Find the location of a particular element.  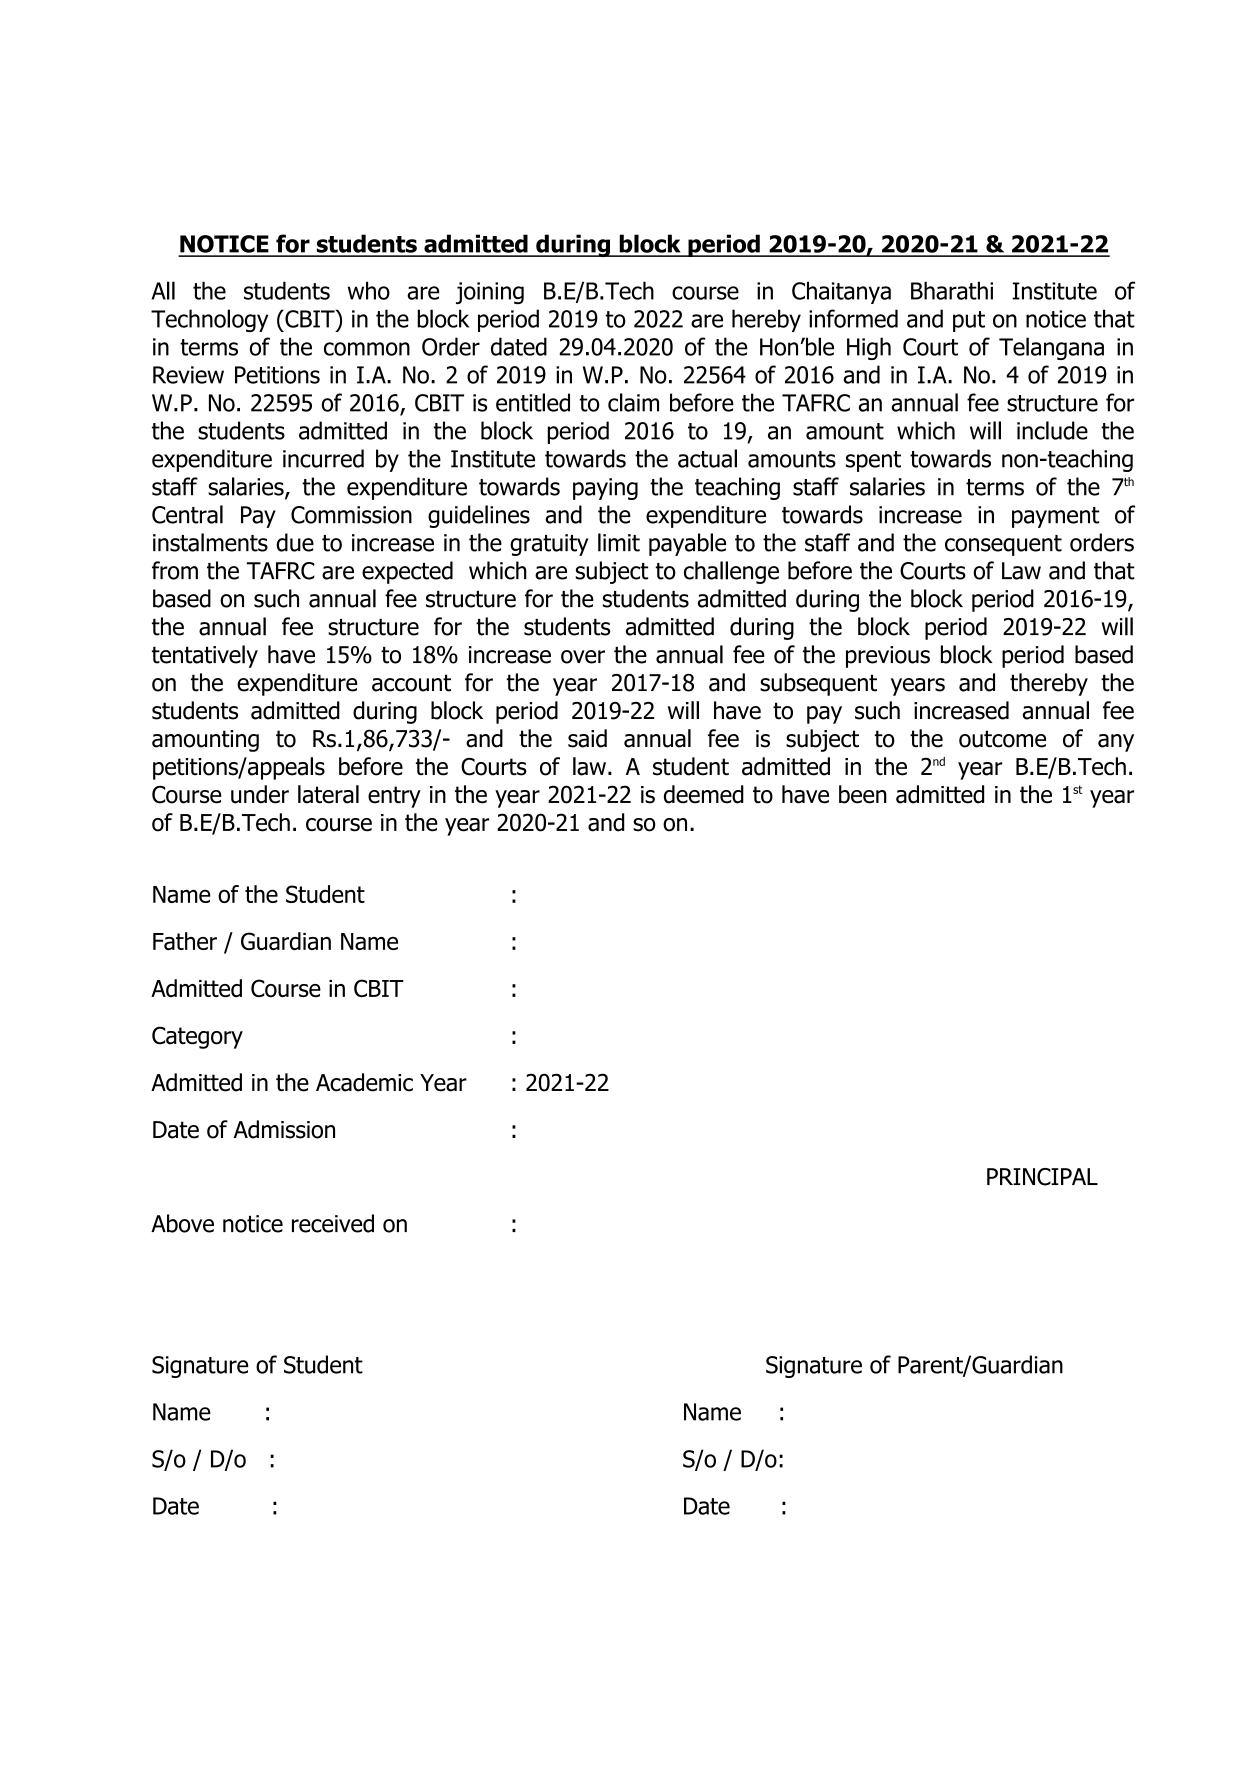

Academic is located at coordinates (364, 1082).
